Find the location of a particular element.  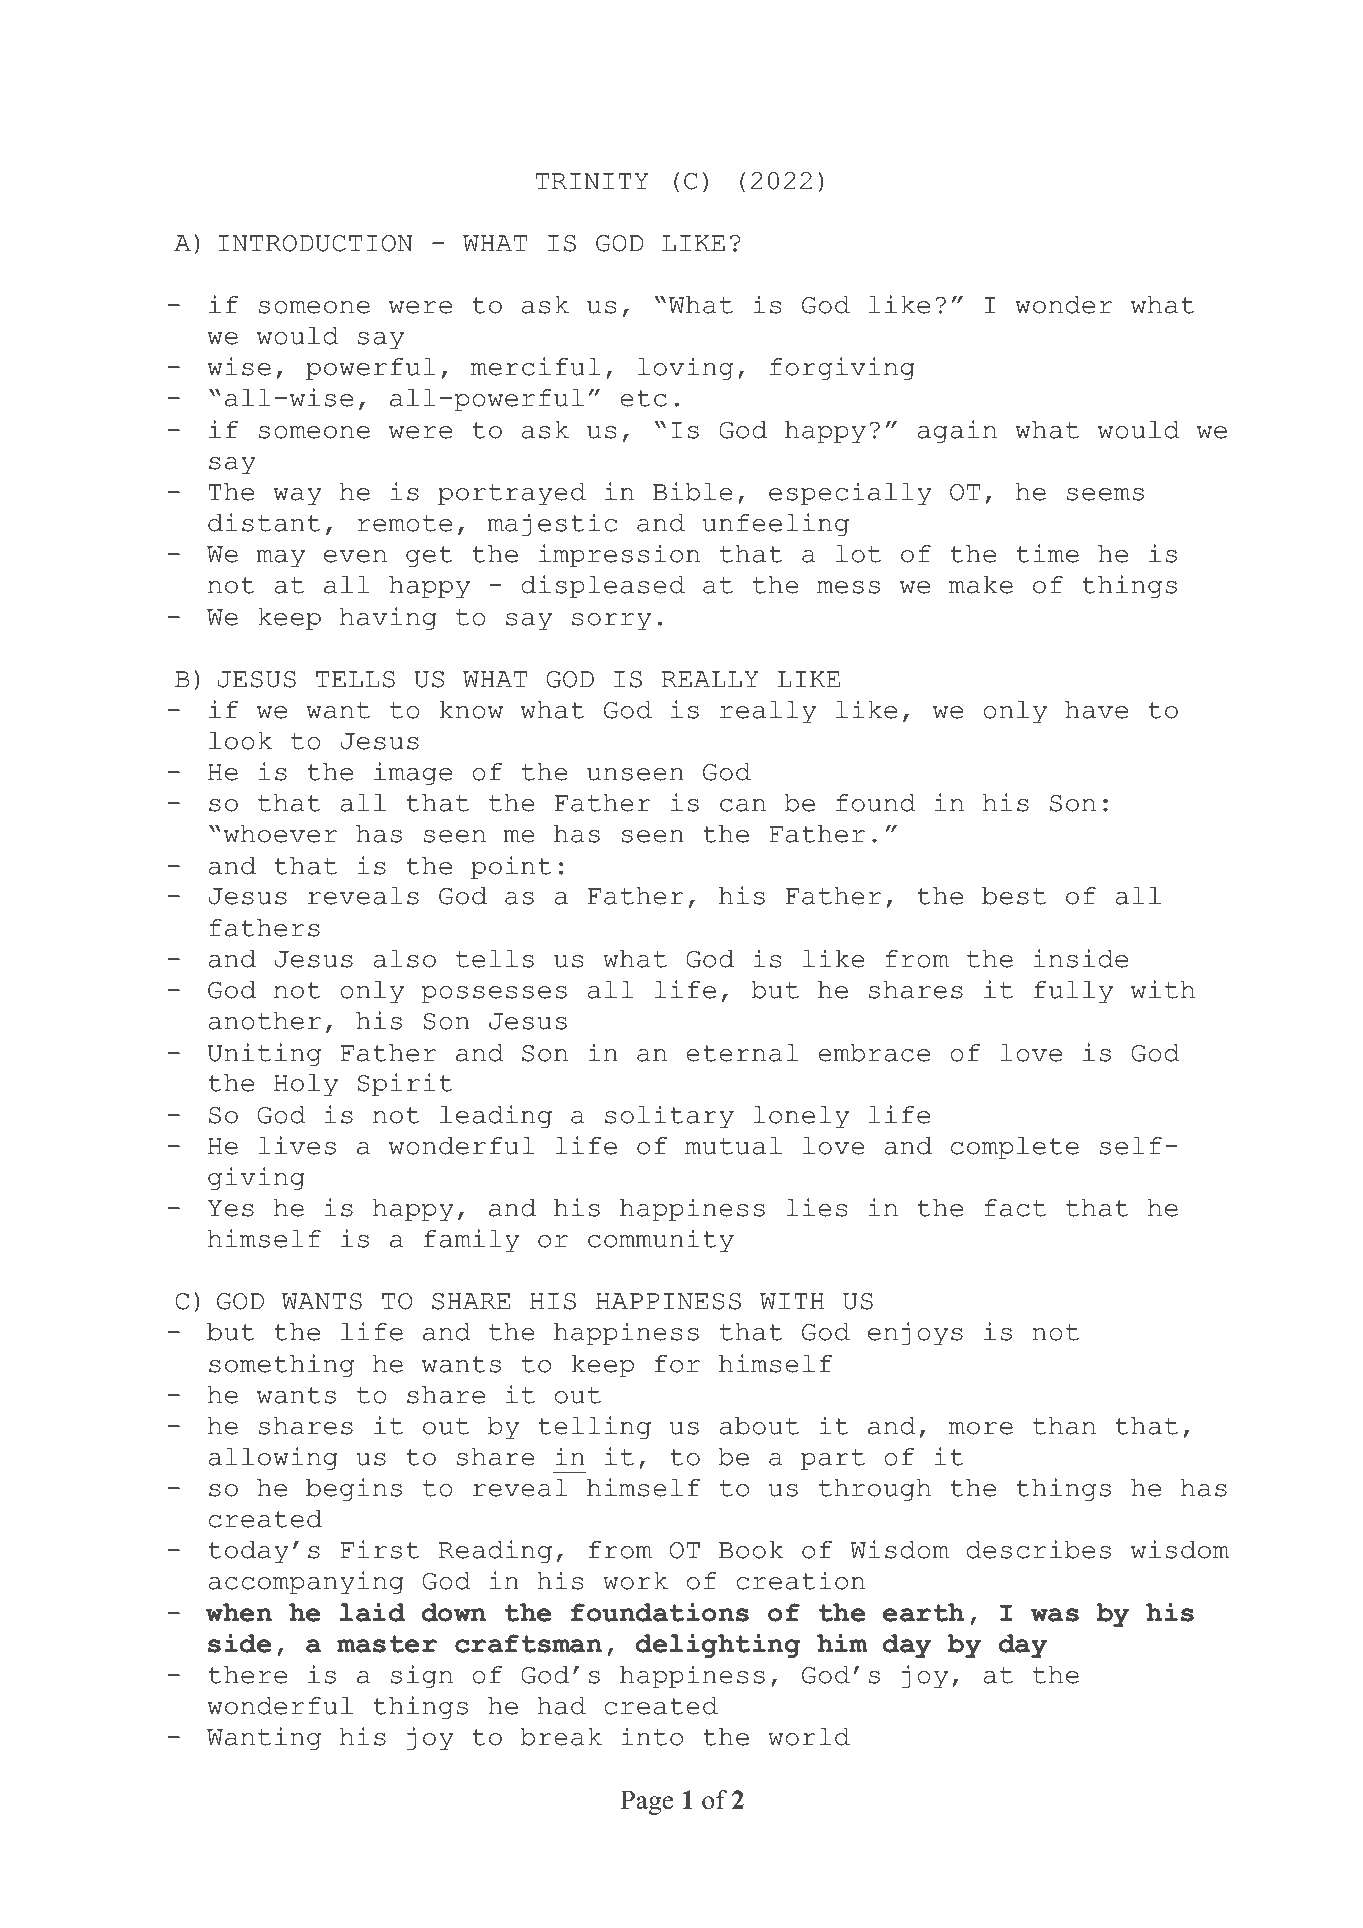

can is located at coordinates (743, 805).
